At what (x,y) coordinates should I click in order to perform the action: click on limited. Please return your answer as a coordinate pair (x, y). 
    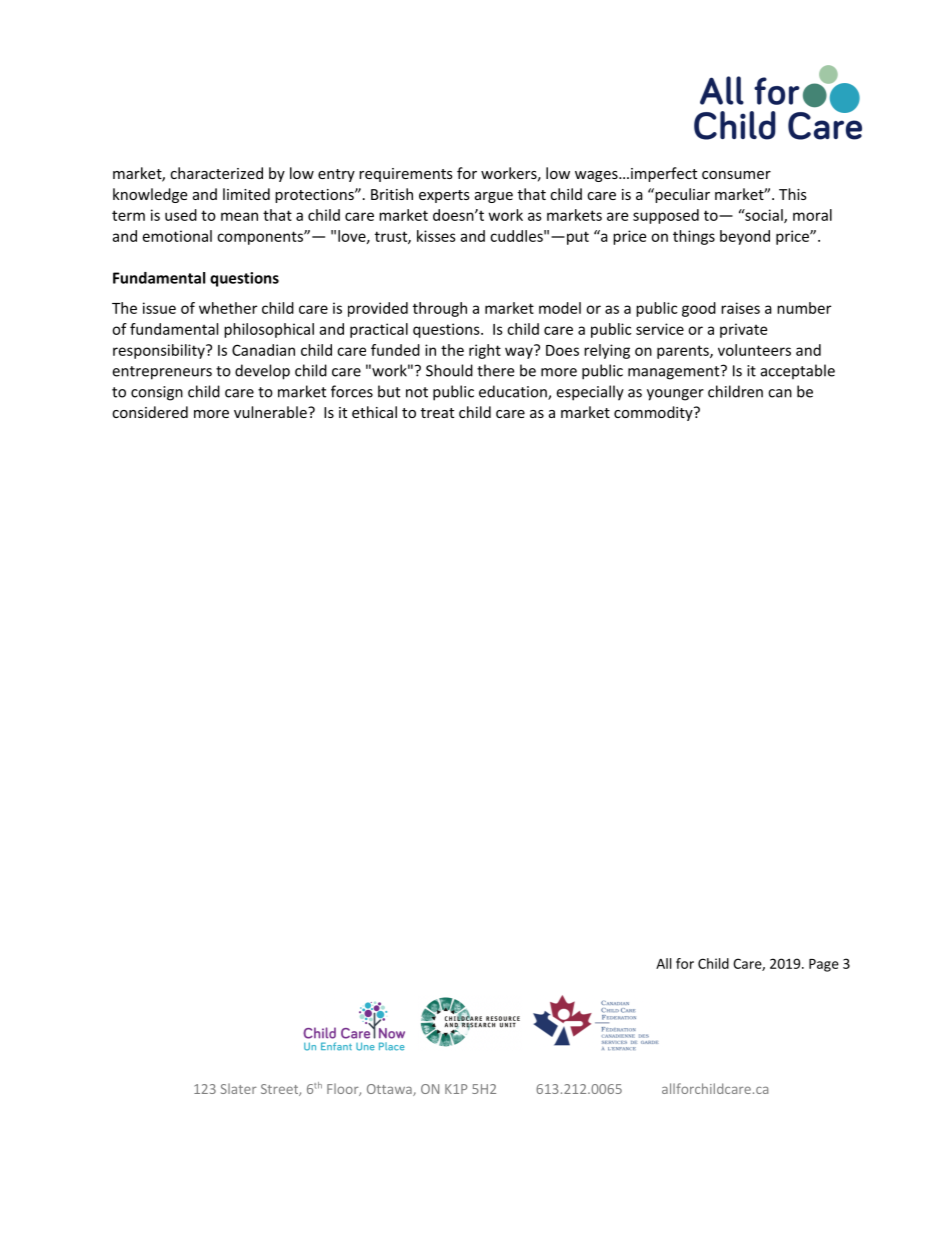
    Looking at the image, I should click on (246, 194).
